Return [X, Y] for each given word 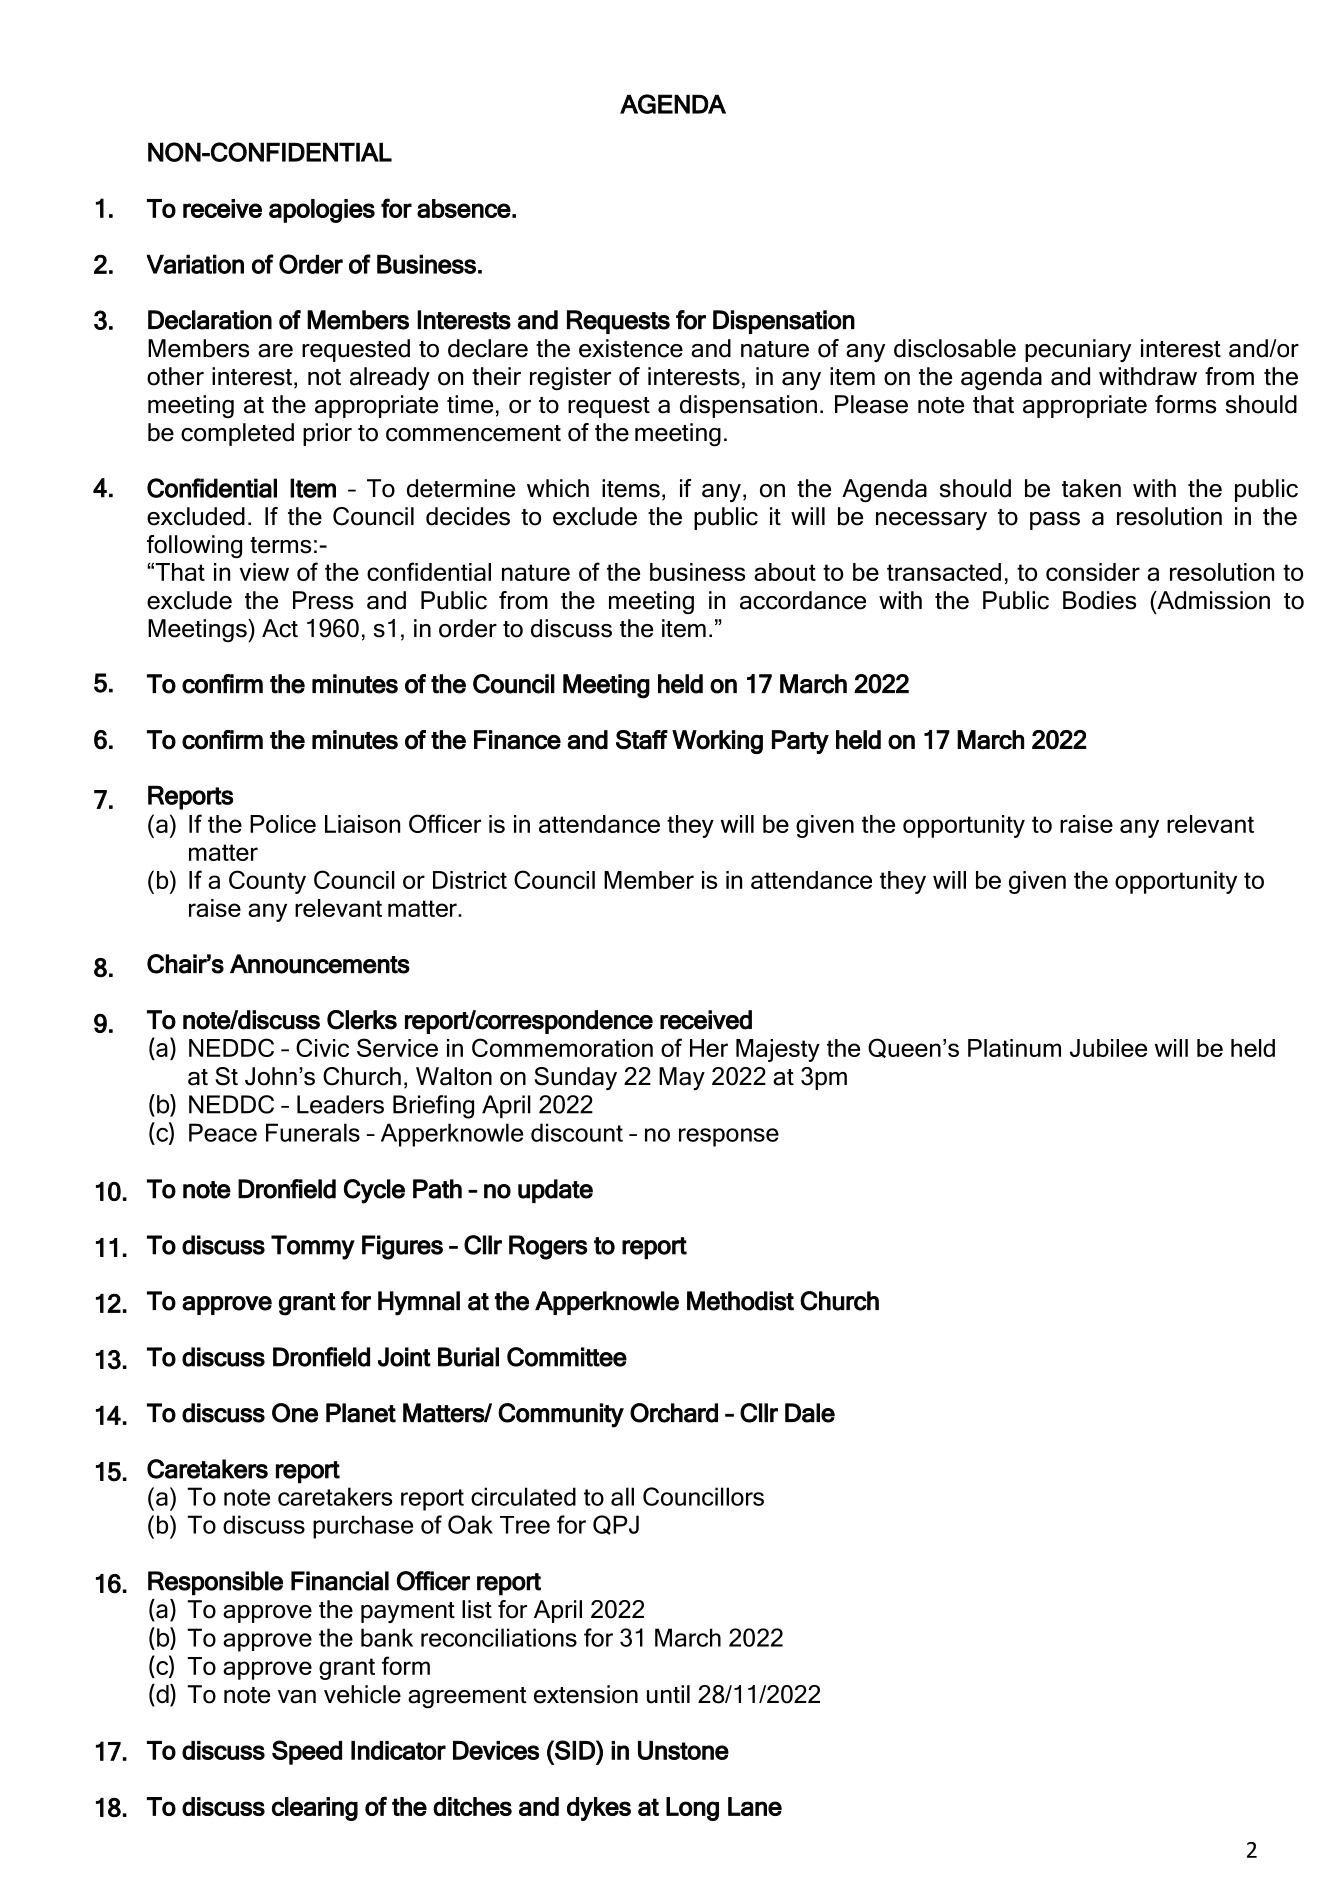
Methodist [740, 1301]
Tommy [313, 1247]
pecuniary [1078, 350]
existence [631, 348]
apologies [322, 211]
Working [717, 742]
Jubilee [1108, 1048]
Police [283, 824]
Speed [307, 1752]
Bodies [1099, 600]
